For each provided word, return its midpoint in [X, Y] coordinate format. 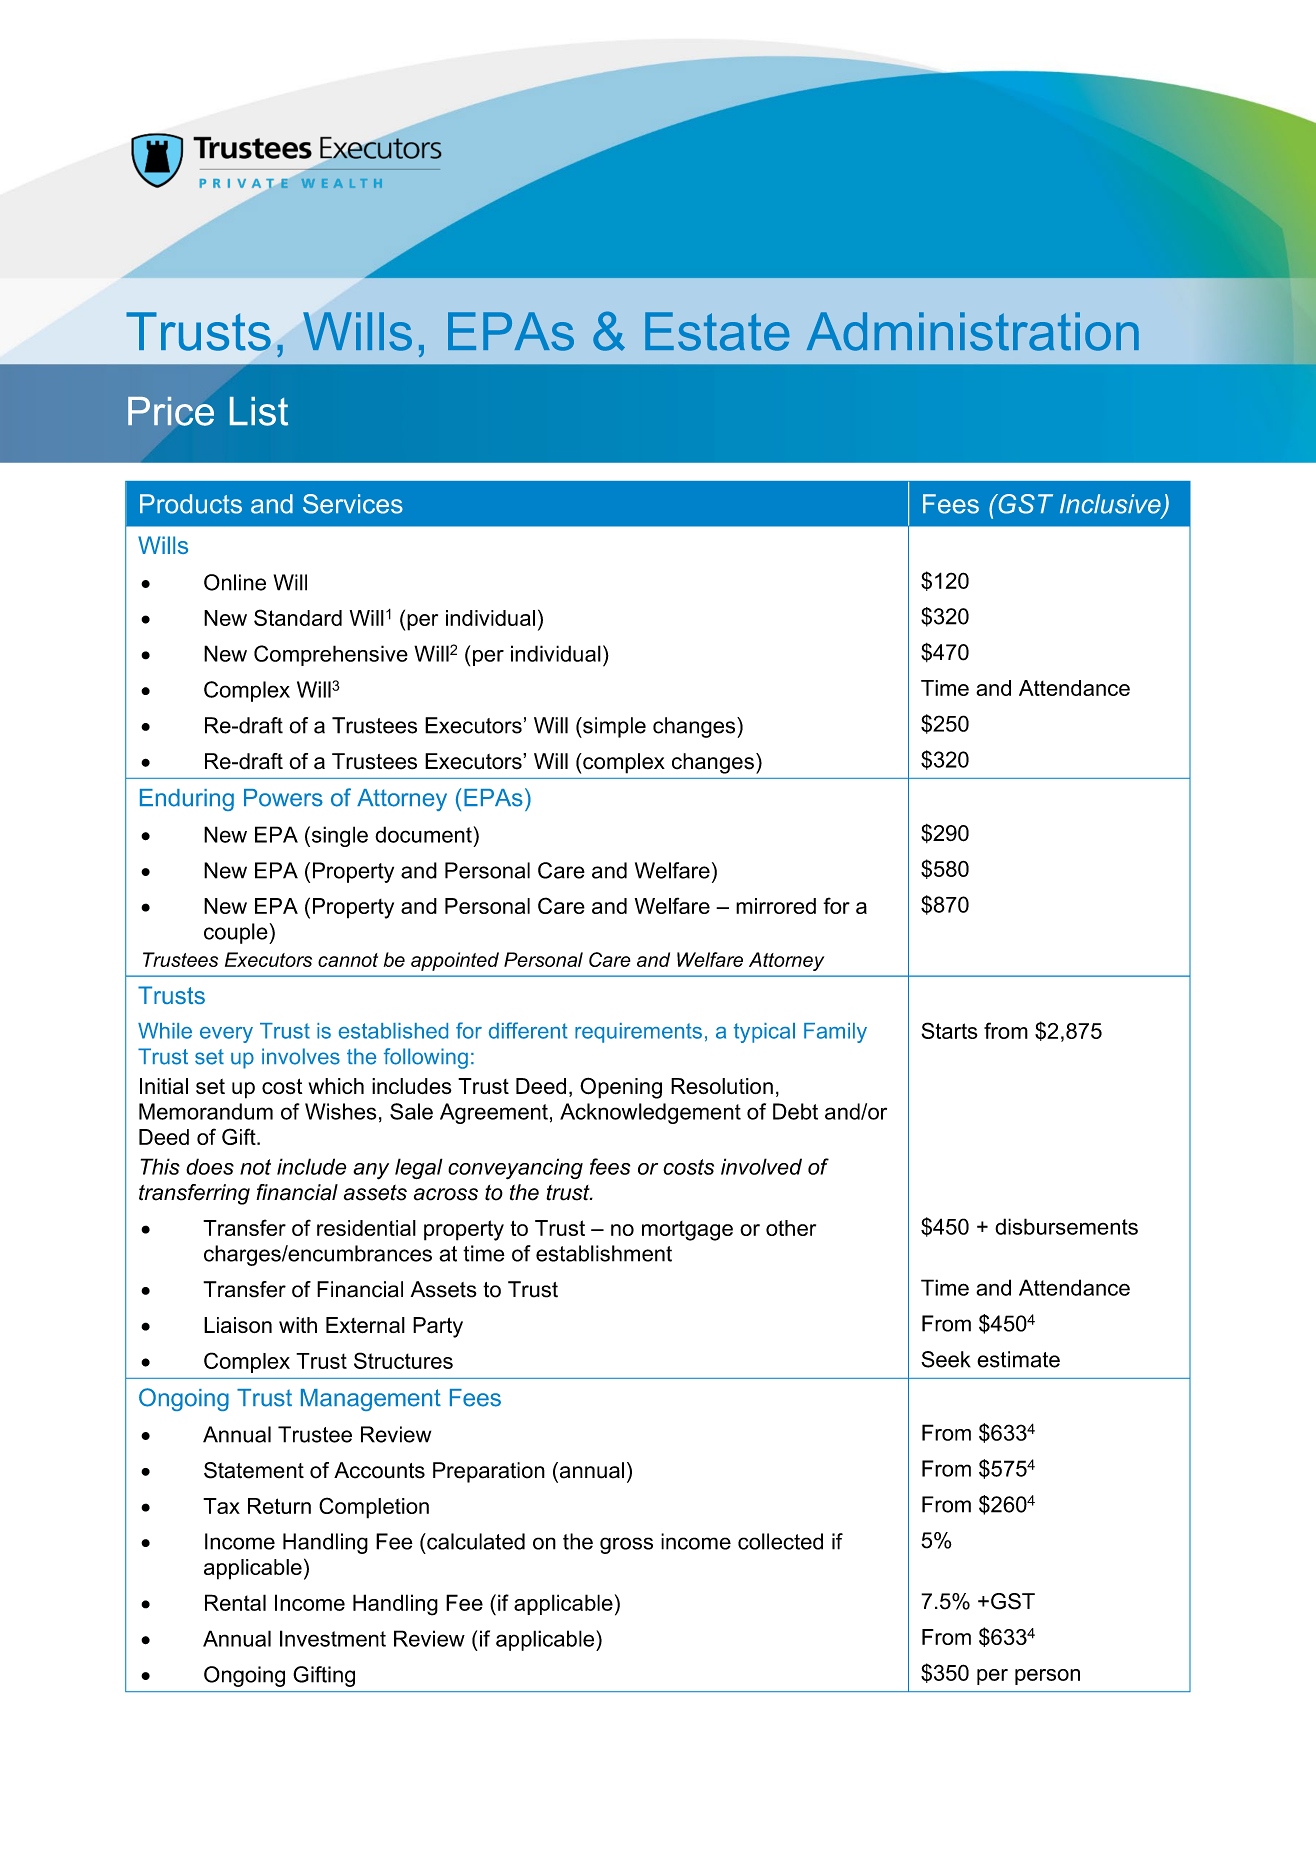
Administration [973, 331]
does [210, 1166]
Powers [283, 798]
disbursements [1066, 1226]
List [259, 411]
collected [780, 1541]
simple [613, 727]
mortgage [687, 1231]
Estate [717, 331]
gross [626, 1545]
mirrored [776, 906]
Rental [235, 1602]
